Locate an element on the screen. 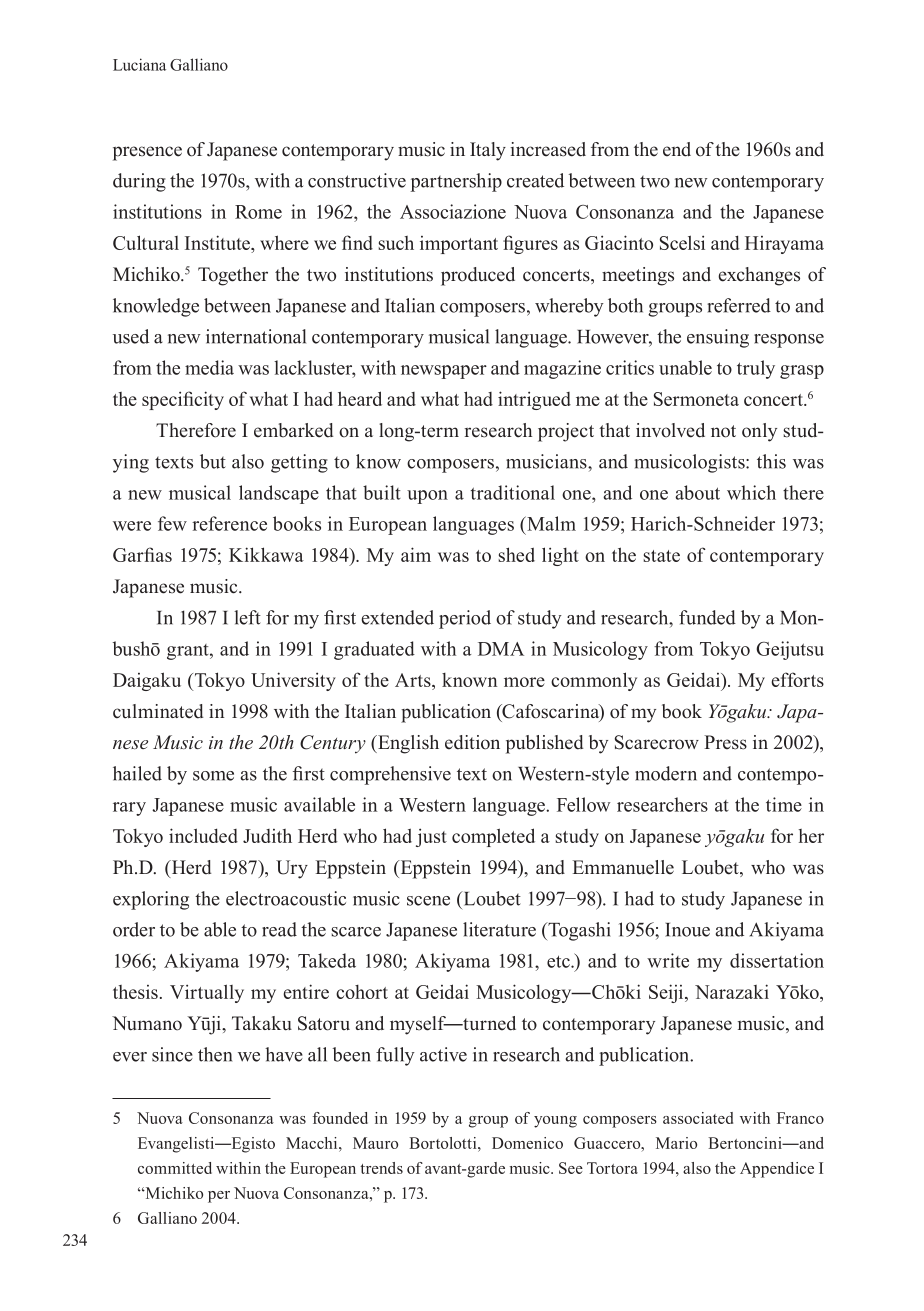 Image resolution: width=924 pixels, height=1311 pixels. Luciana is located at coordinates (139, 64).
